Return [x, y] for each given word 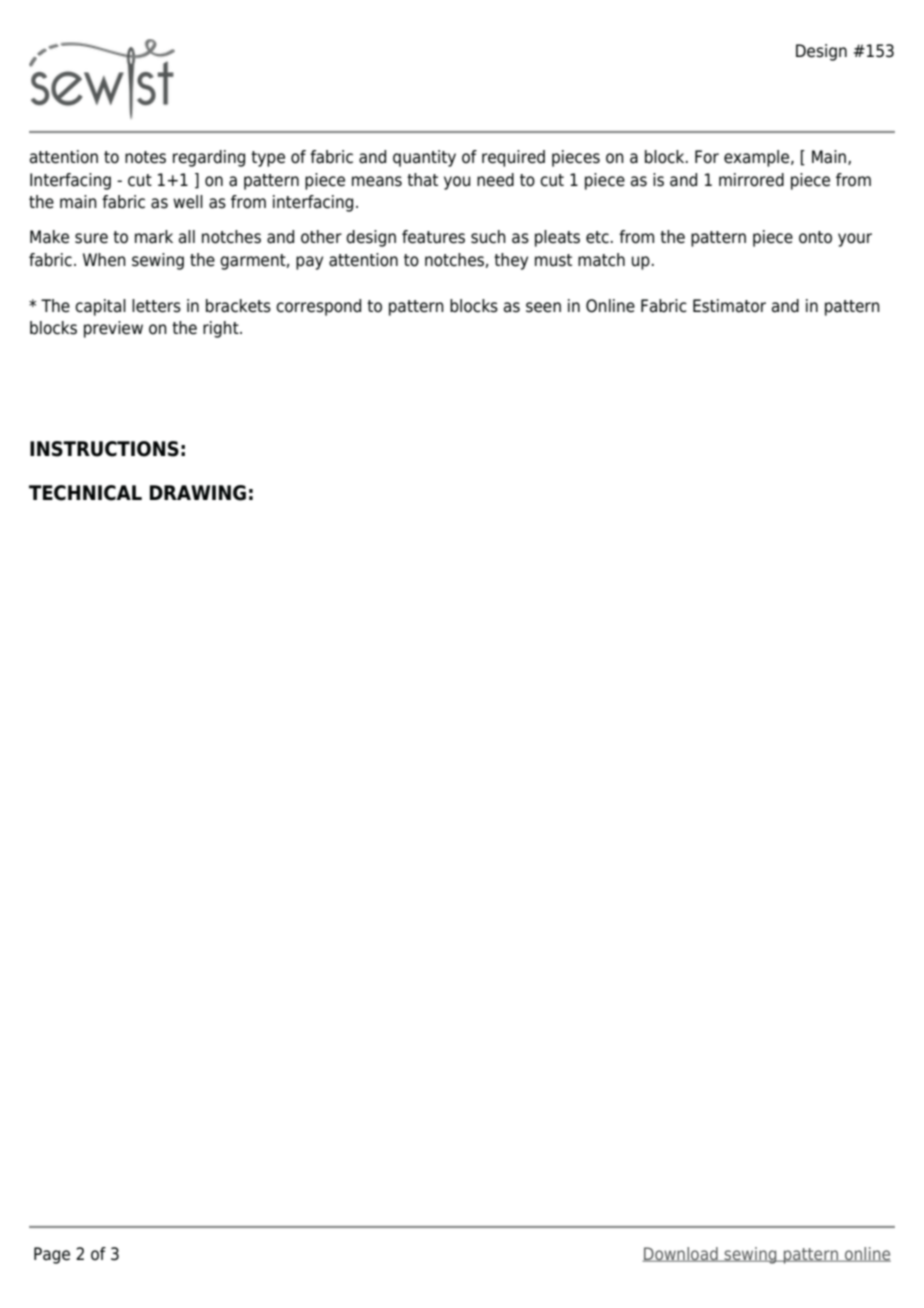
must [553, 260]
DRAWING [198, 493]
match [601, 260]
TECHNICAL [85, 493]
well [188, 202]
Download [681, 1254]
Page [52, 1255]
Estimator [729, 306]
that [422, 180]
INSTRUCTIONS [104, 449]
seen [543, 307]
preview [113, 329]
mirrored [751, 180]
